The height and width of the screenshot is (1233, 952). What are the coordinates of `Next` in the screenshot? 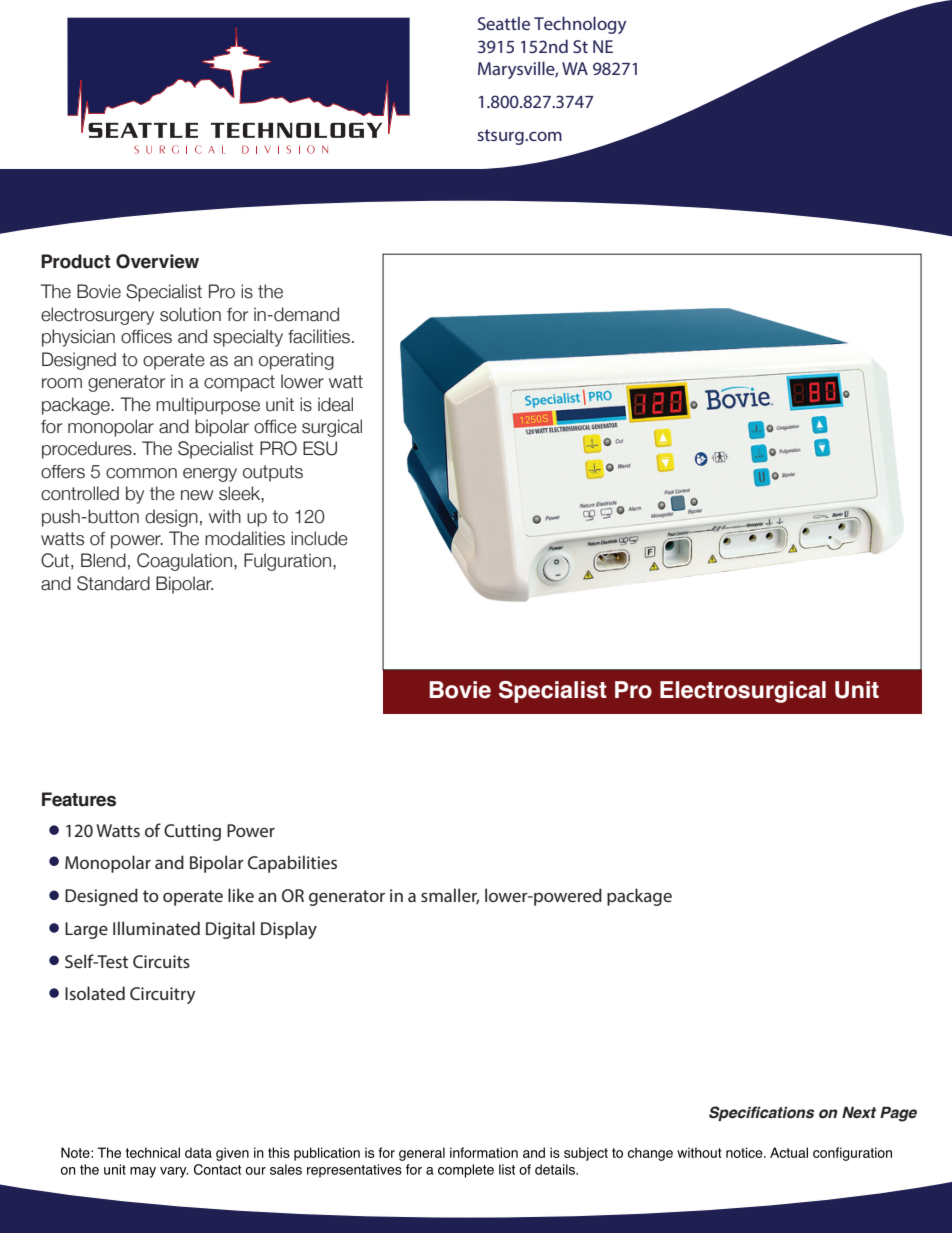 It's located at (859, 1112).
